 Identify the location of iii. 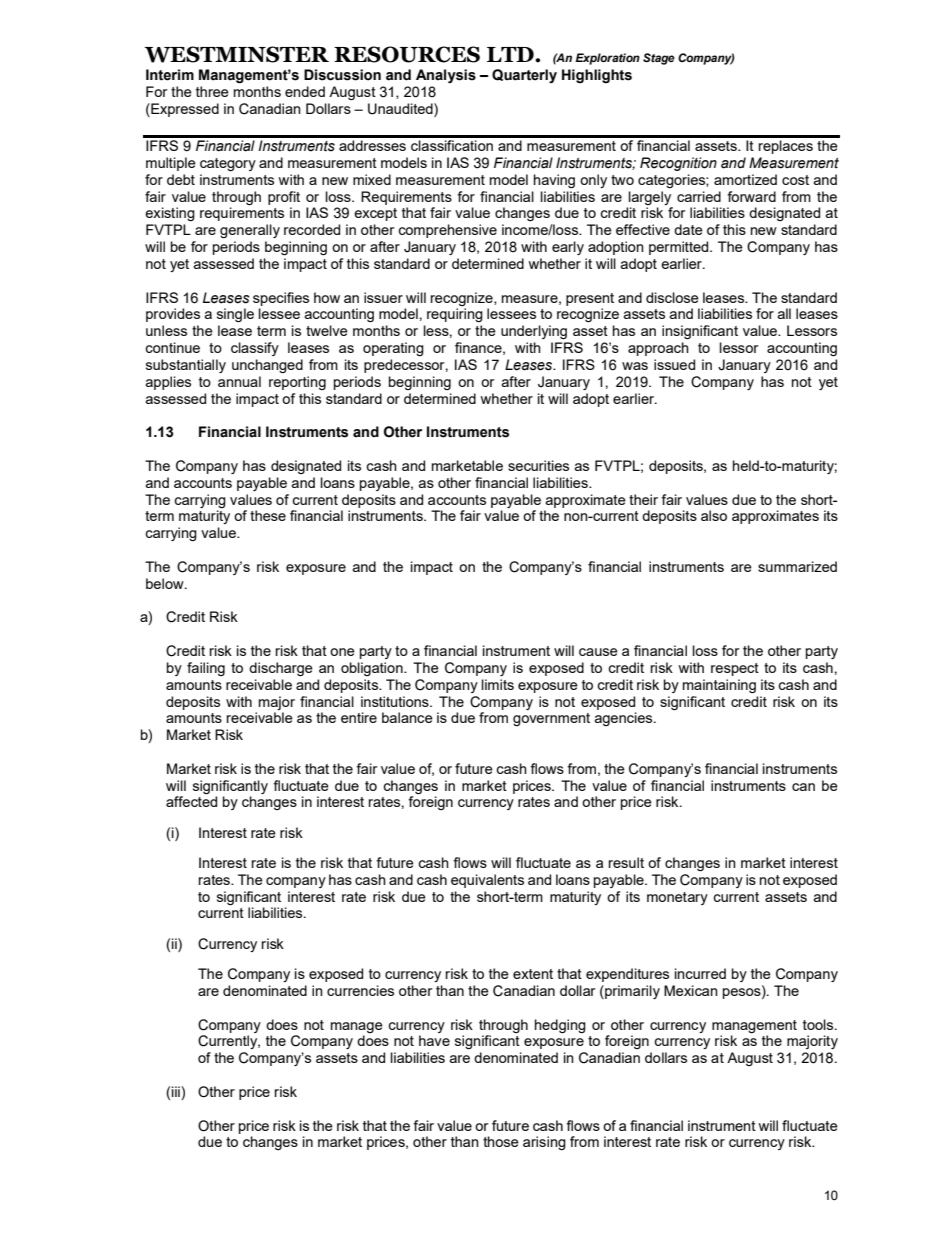
(177, 1091).
